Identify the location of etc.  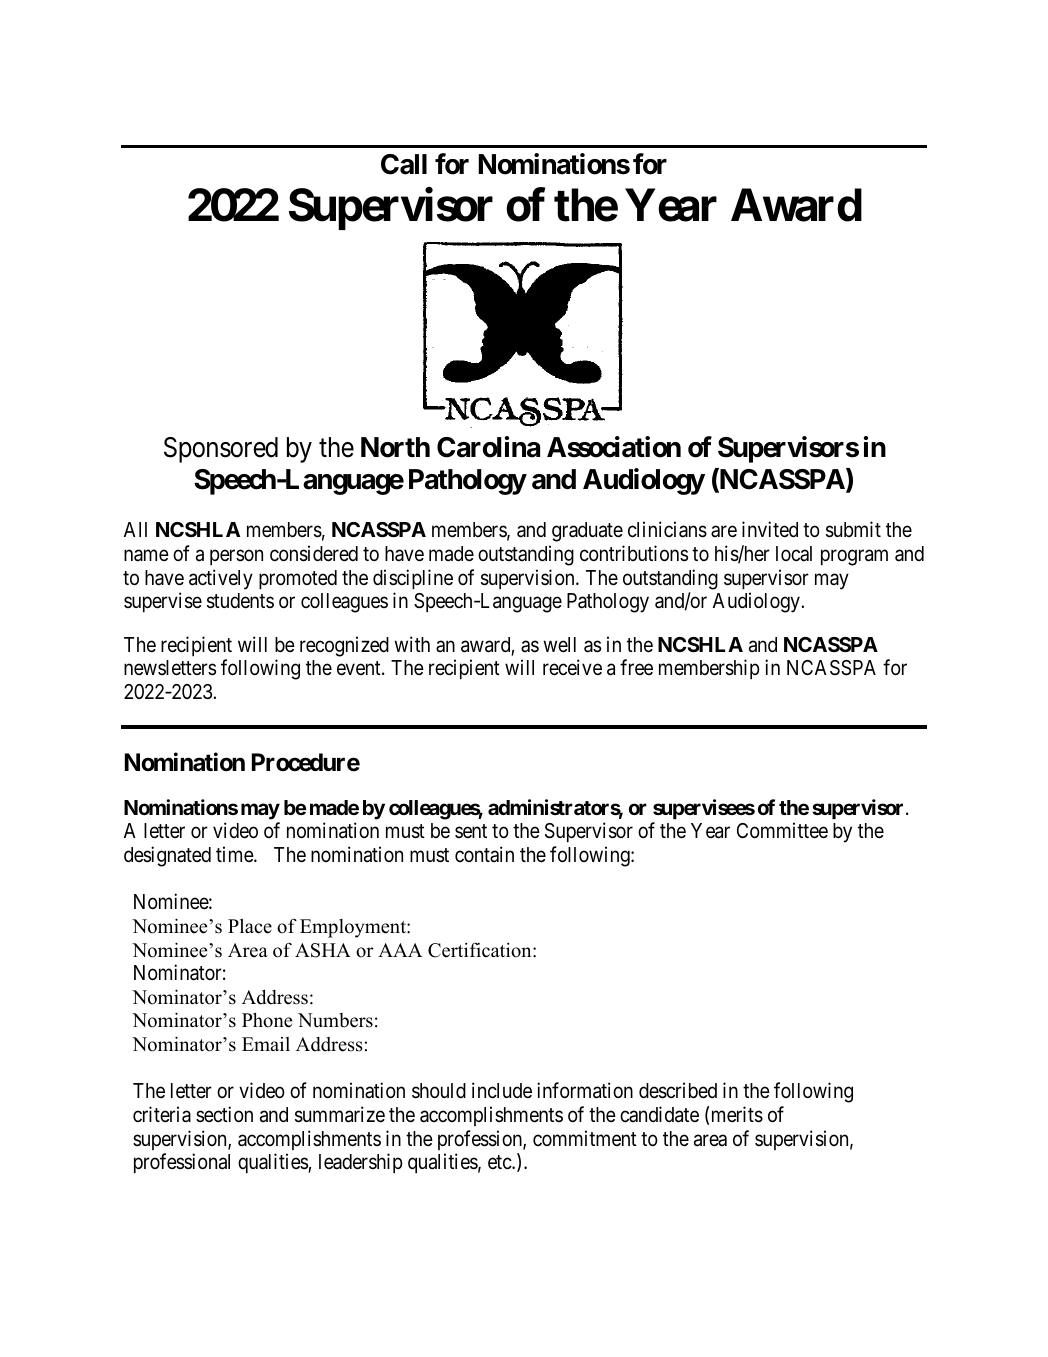
(500, 1163).
